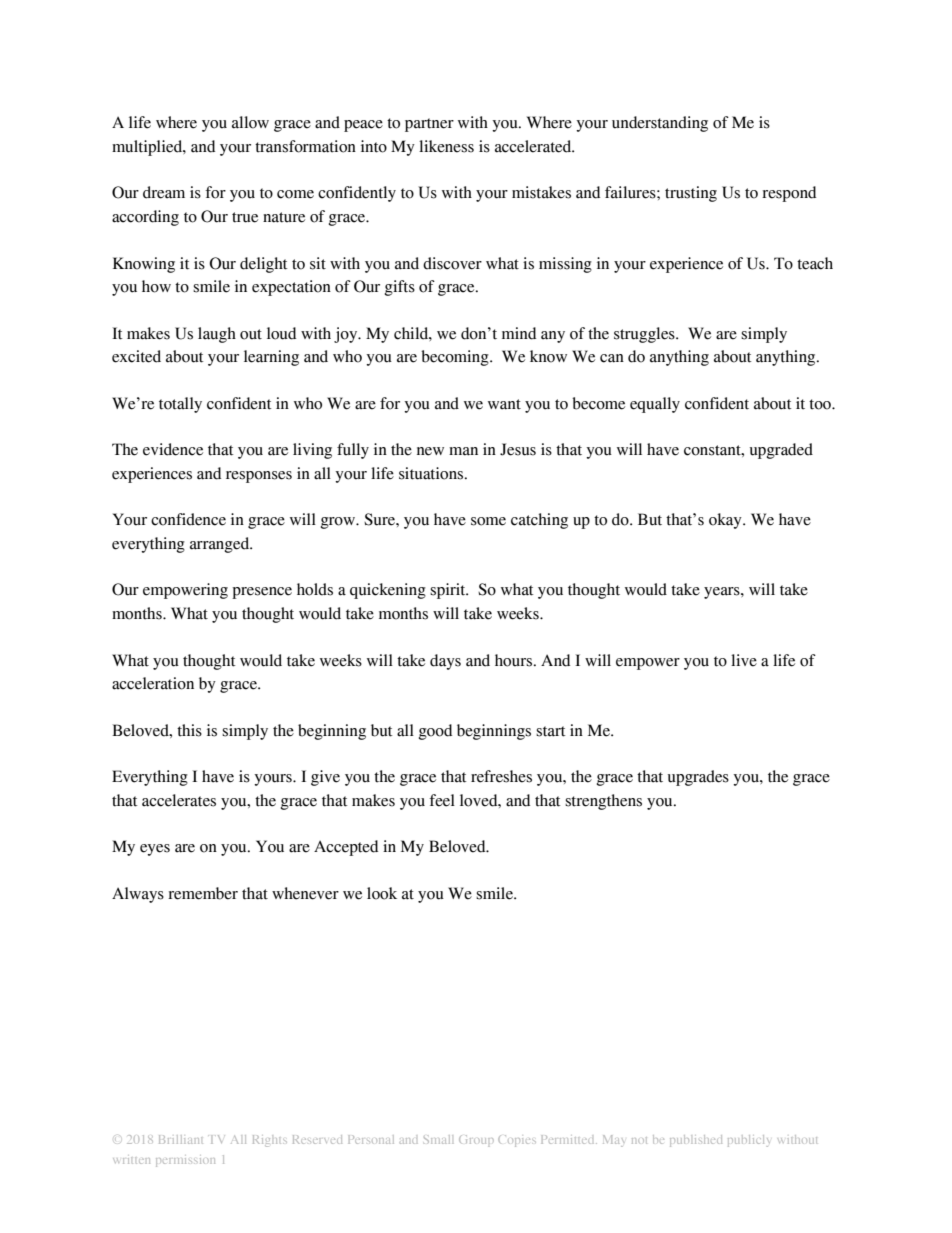  Describe the element at coordinates (504, 404) in the screenshot. I see `want` at that location.
